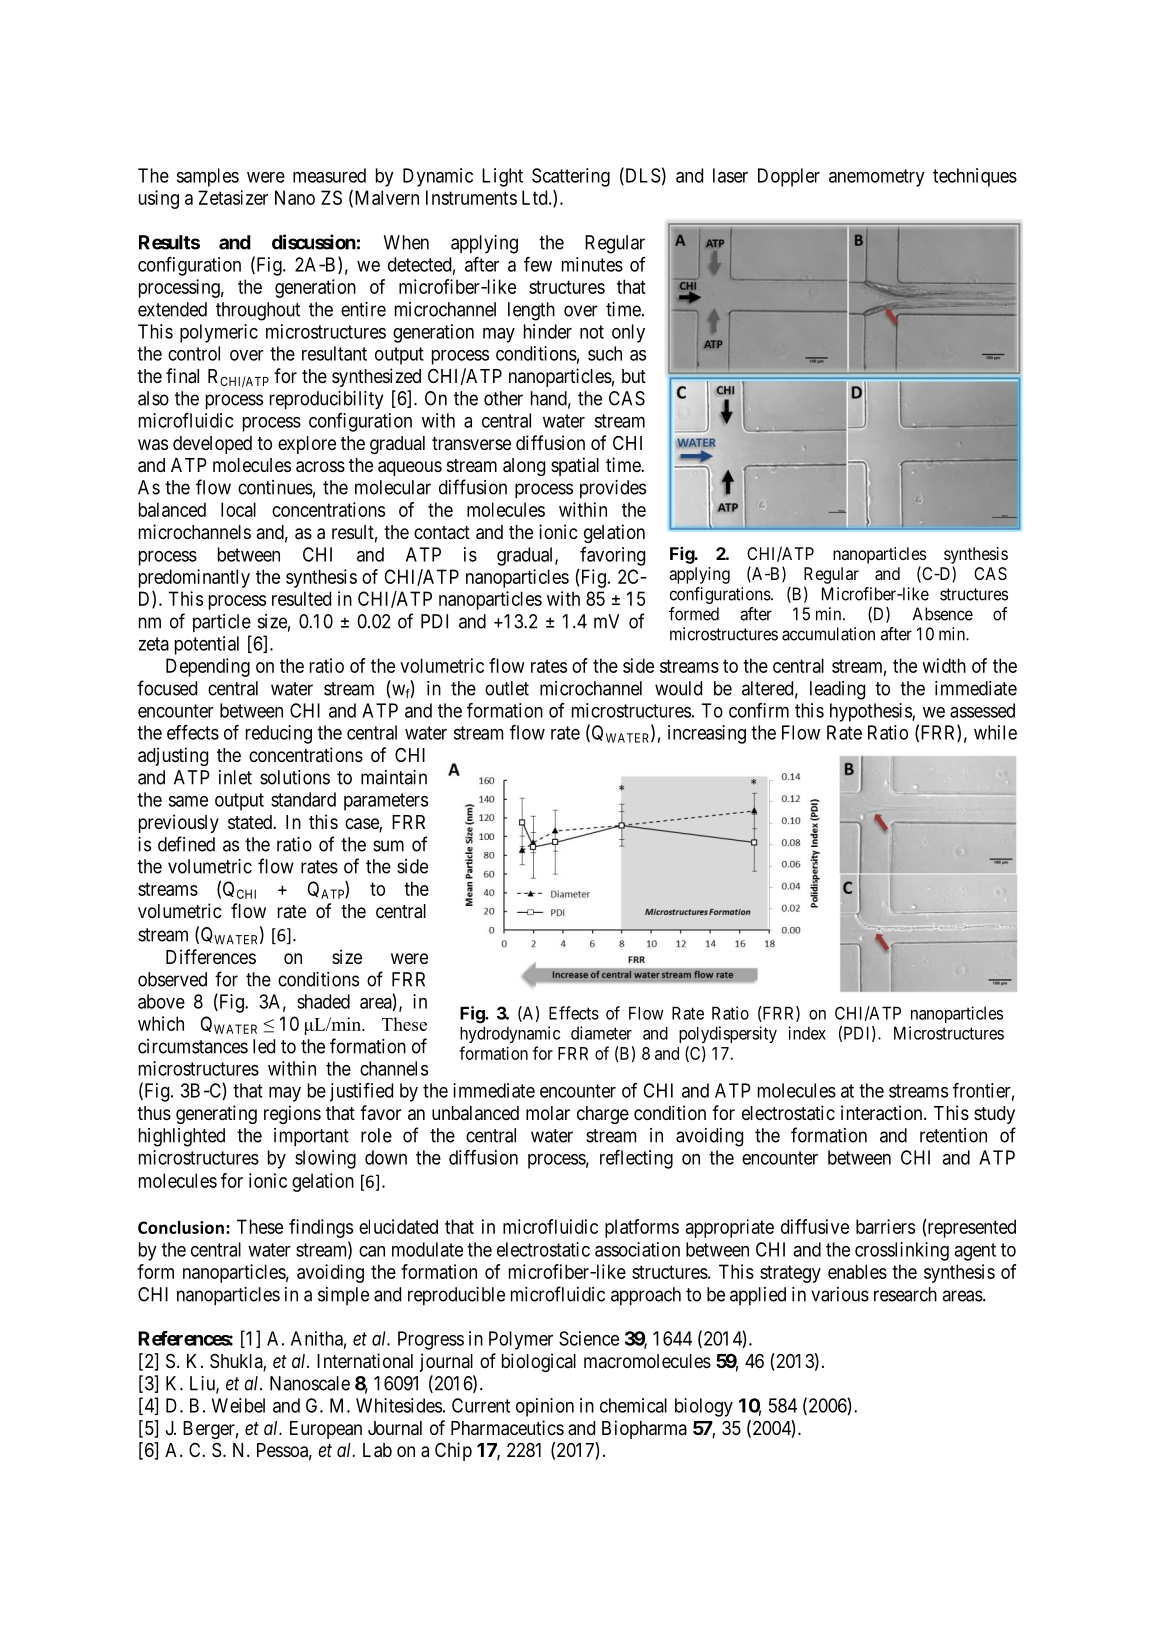 This screenshot has height=1632, width=1154. I want to click on Absence, so click(943, 614).
